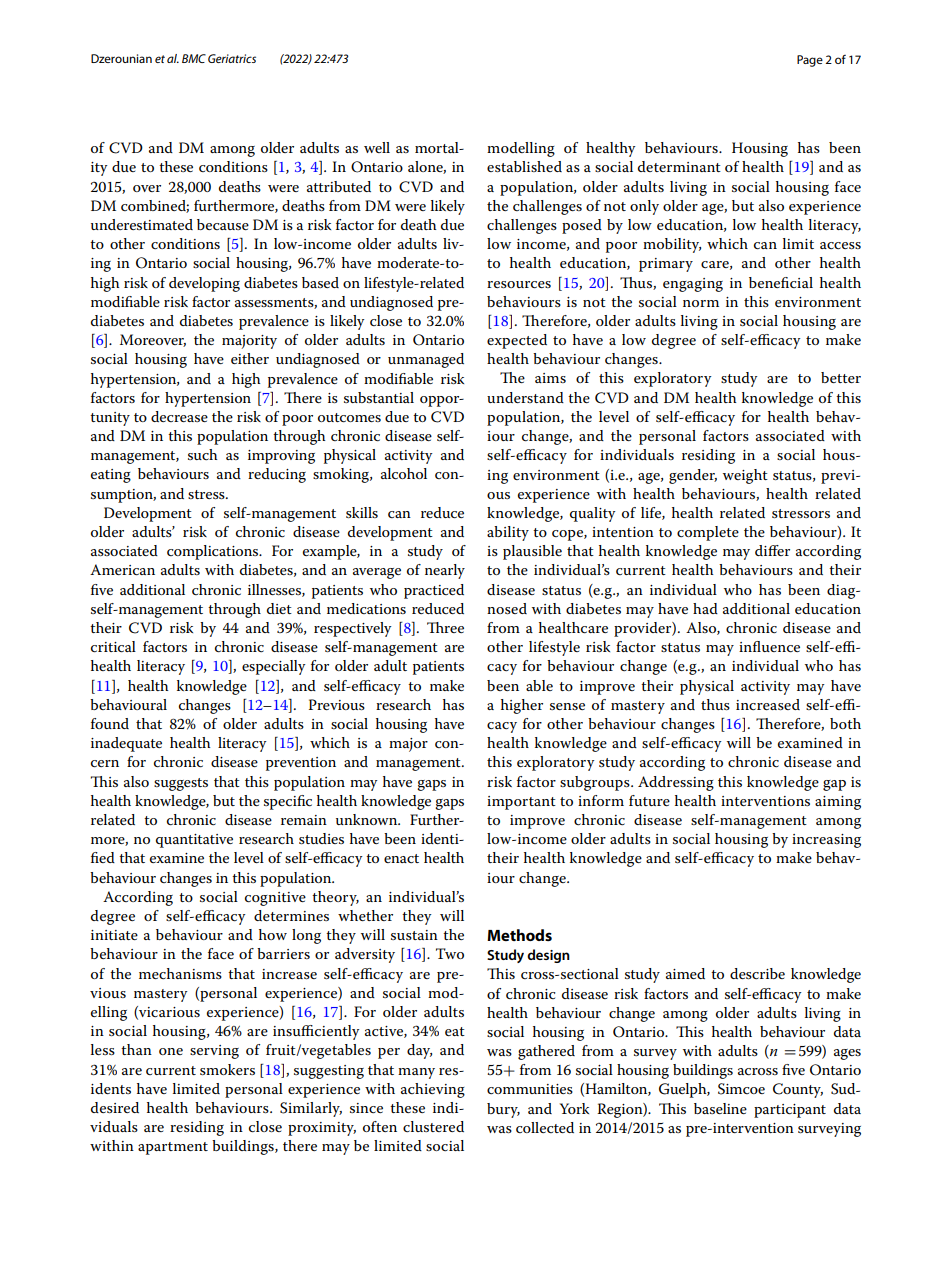  Describe the element at coordinates (701, 303) in the screenshot. I see `norm` at that location.
